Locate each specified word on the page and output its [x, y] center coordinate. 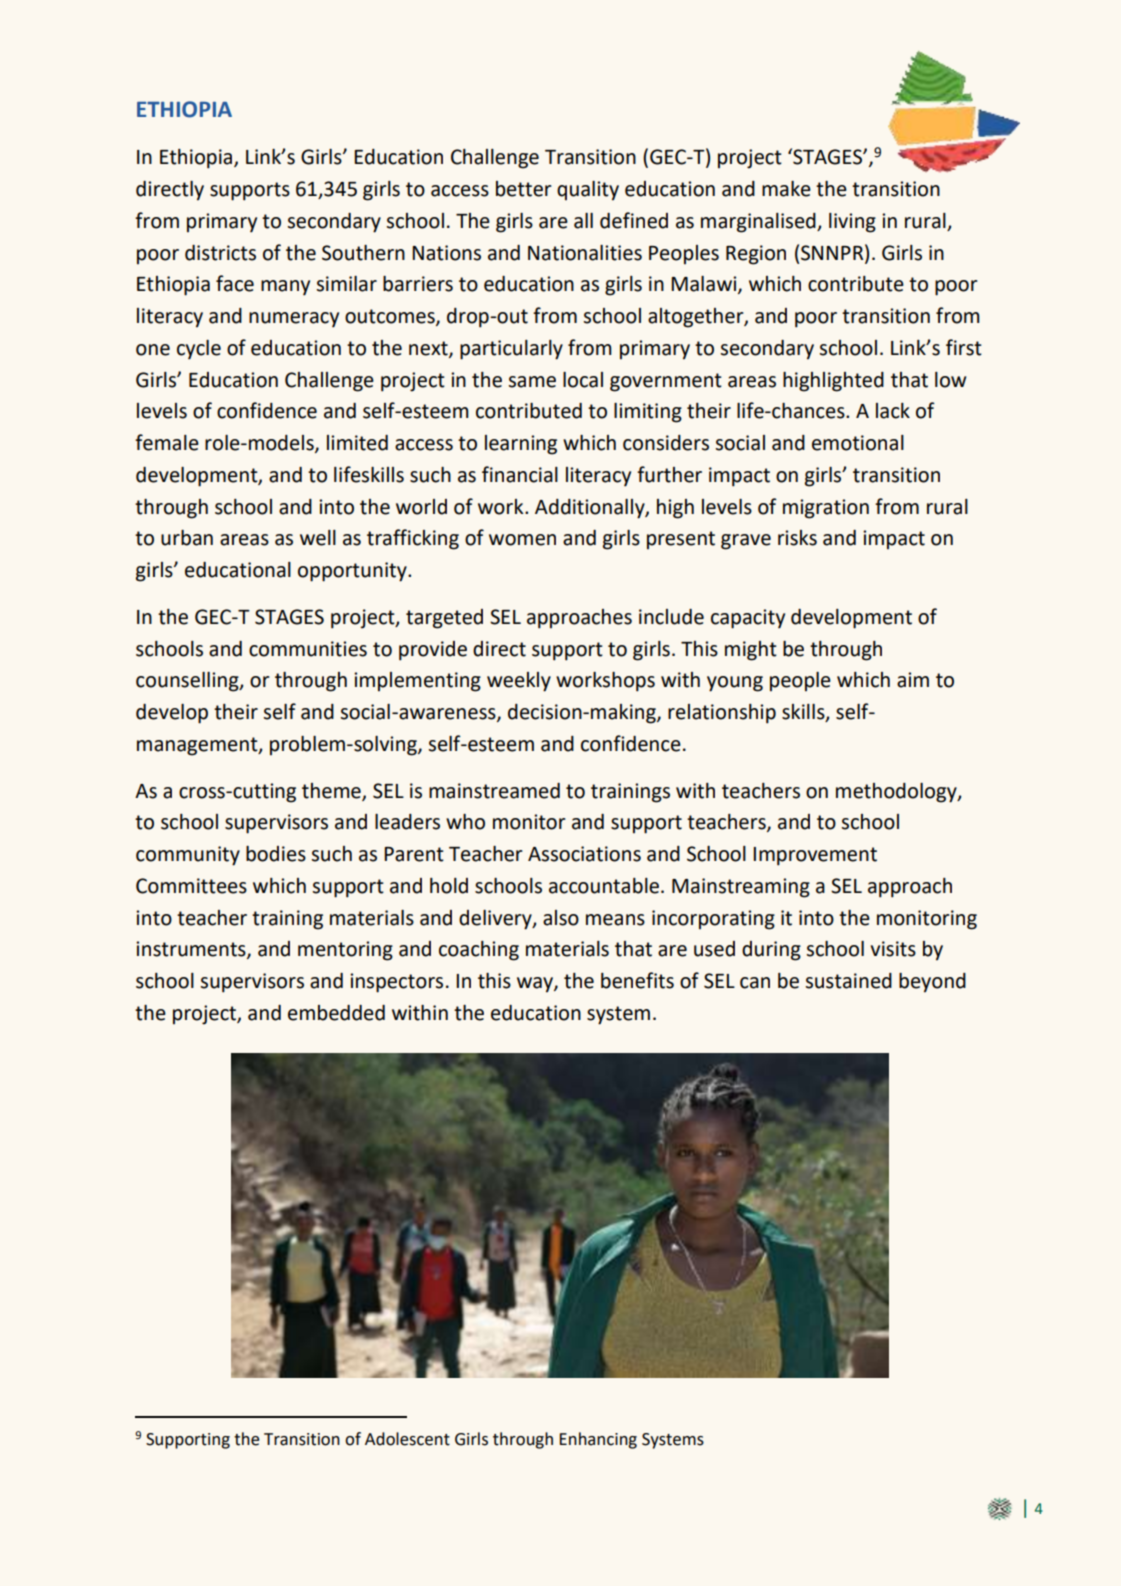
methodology [897, 793]
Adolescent [407, 1439]
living [852, 223]
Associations [584, 854]
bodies [276, 854]
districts [220, 253]
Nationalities [585, 253]
